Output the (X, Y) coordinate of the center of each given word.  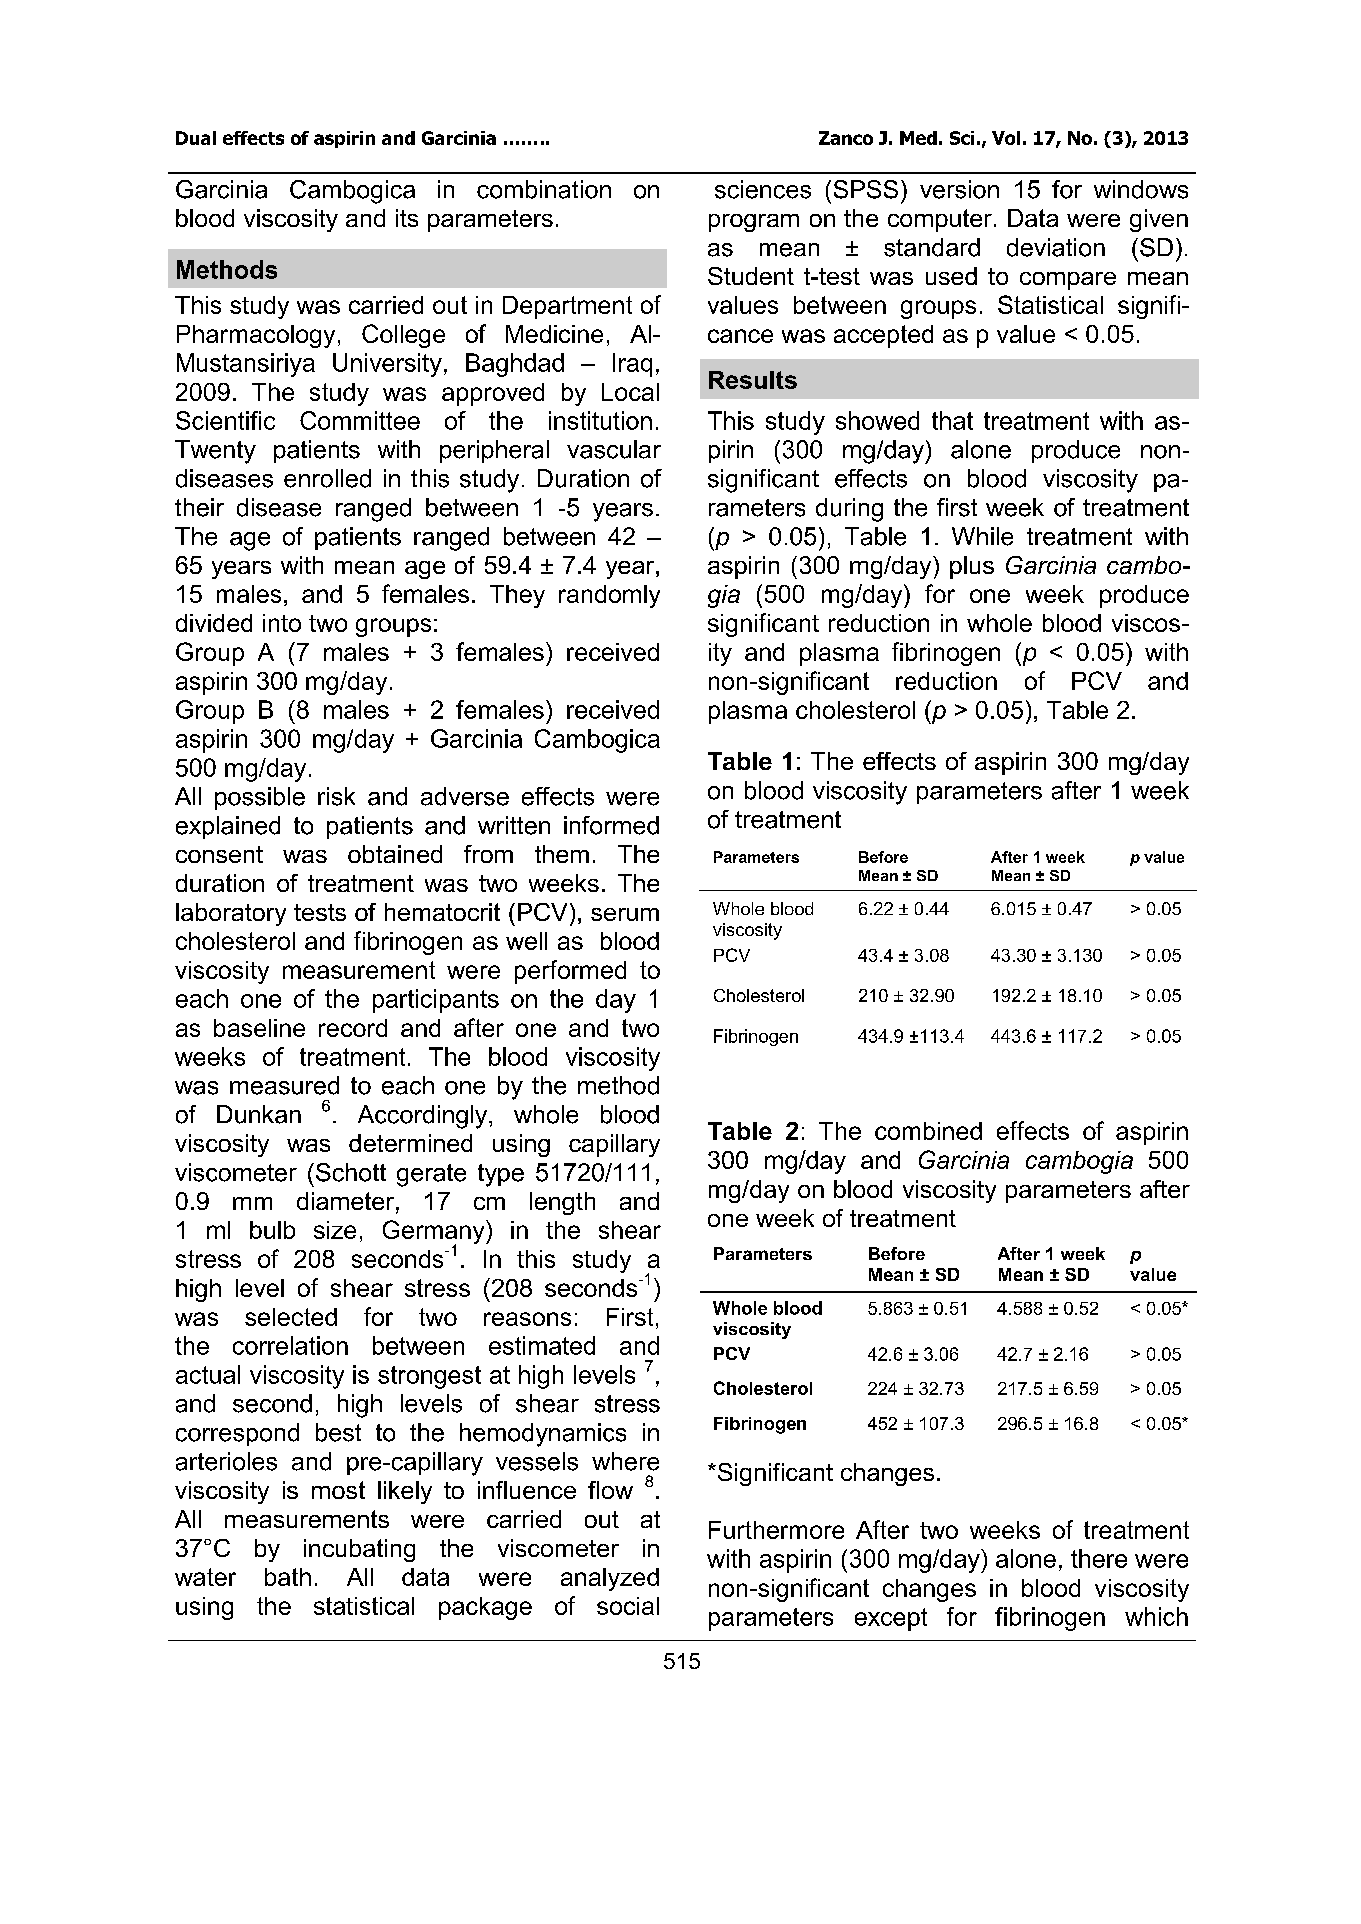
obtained (395, 854)
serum (625, 914)
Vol (1006, 138)
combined (928, 1131)
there (1099, 1558)
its (407, 218)
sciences (763, 189)
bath (288, 1577)
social (628, 1606)
